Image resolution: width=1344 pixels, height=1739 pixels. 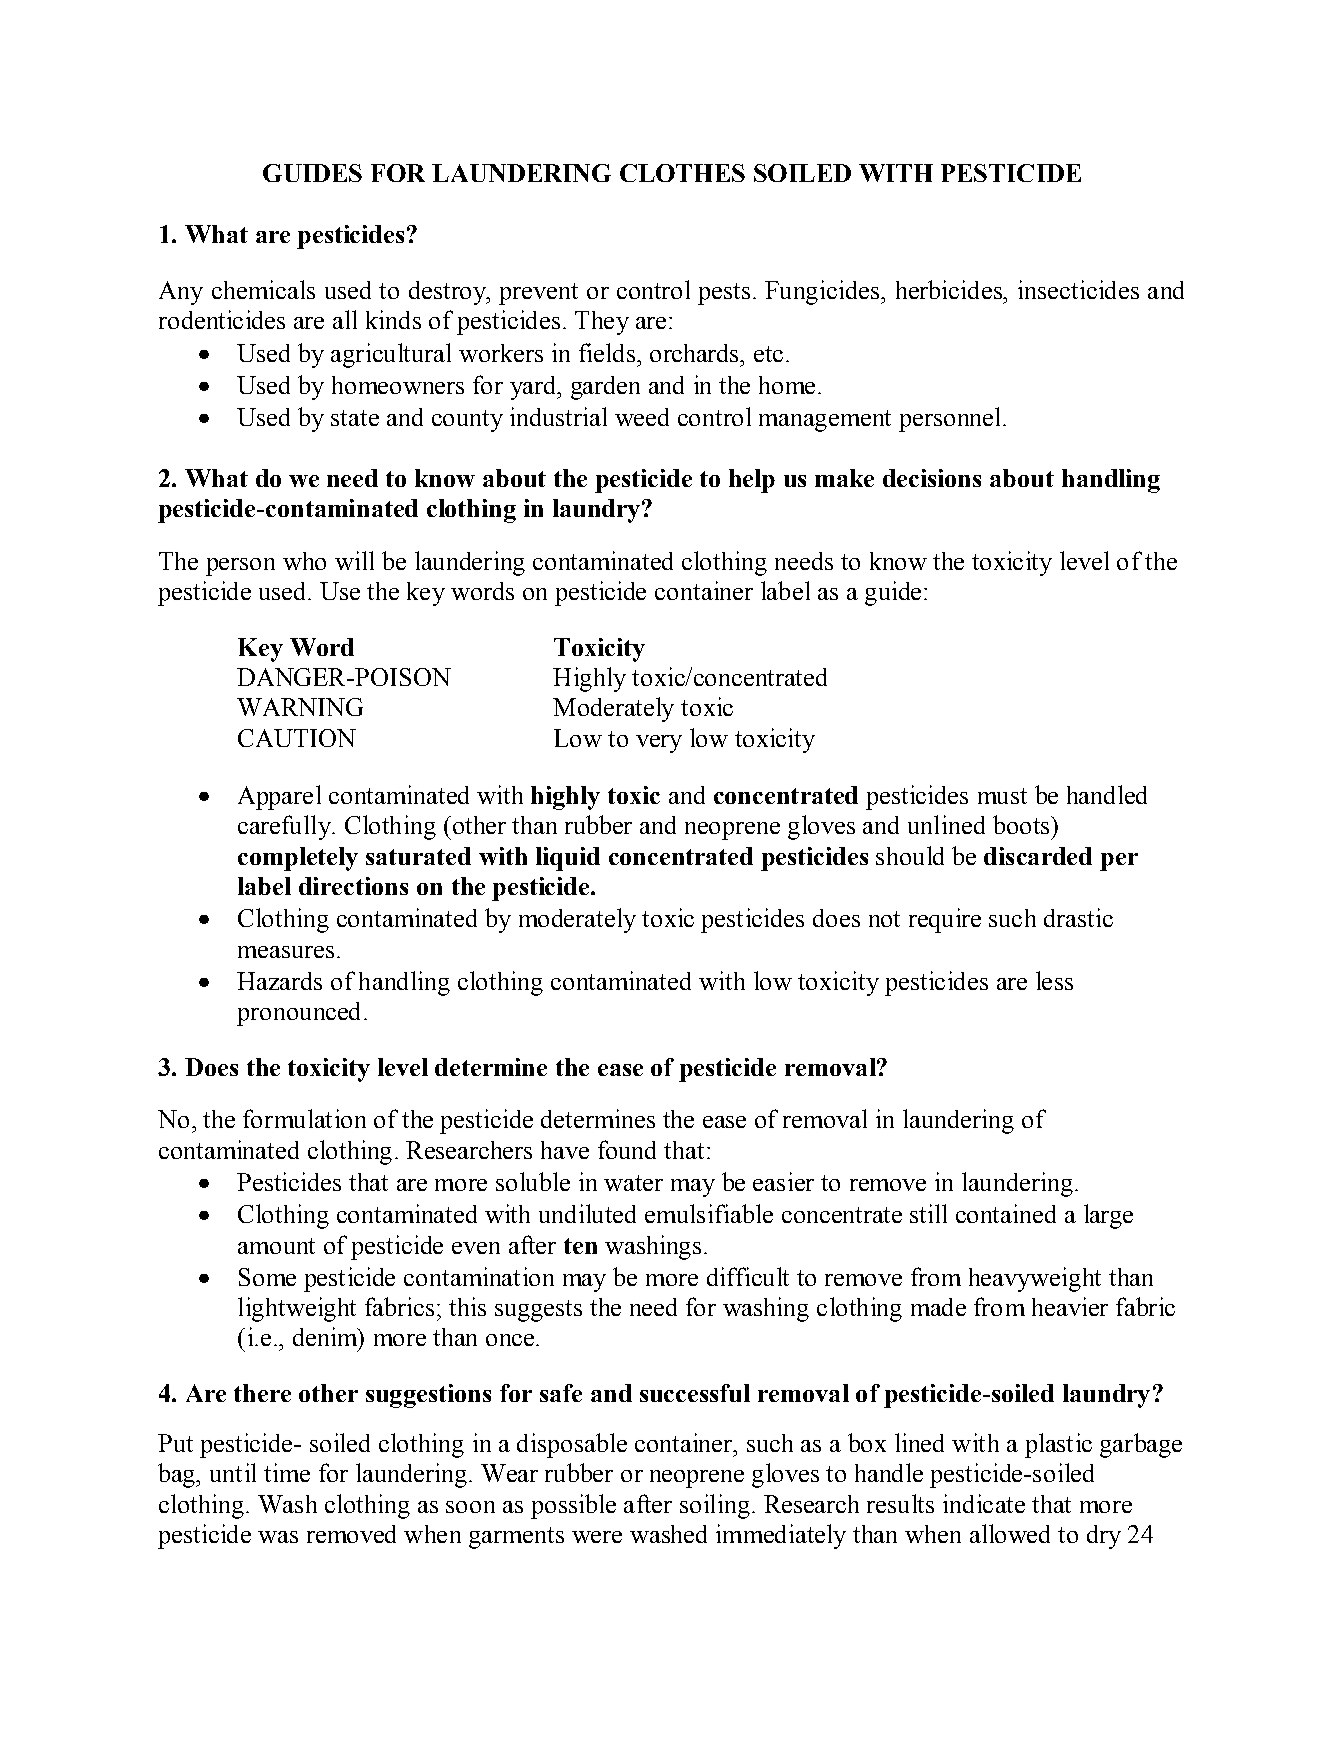 I want to click on time, so click(x=287, y=1472).
